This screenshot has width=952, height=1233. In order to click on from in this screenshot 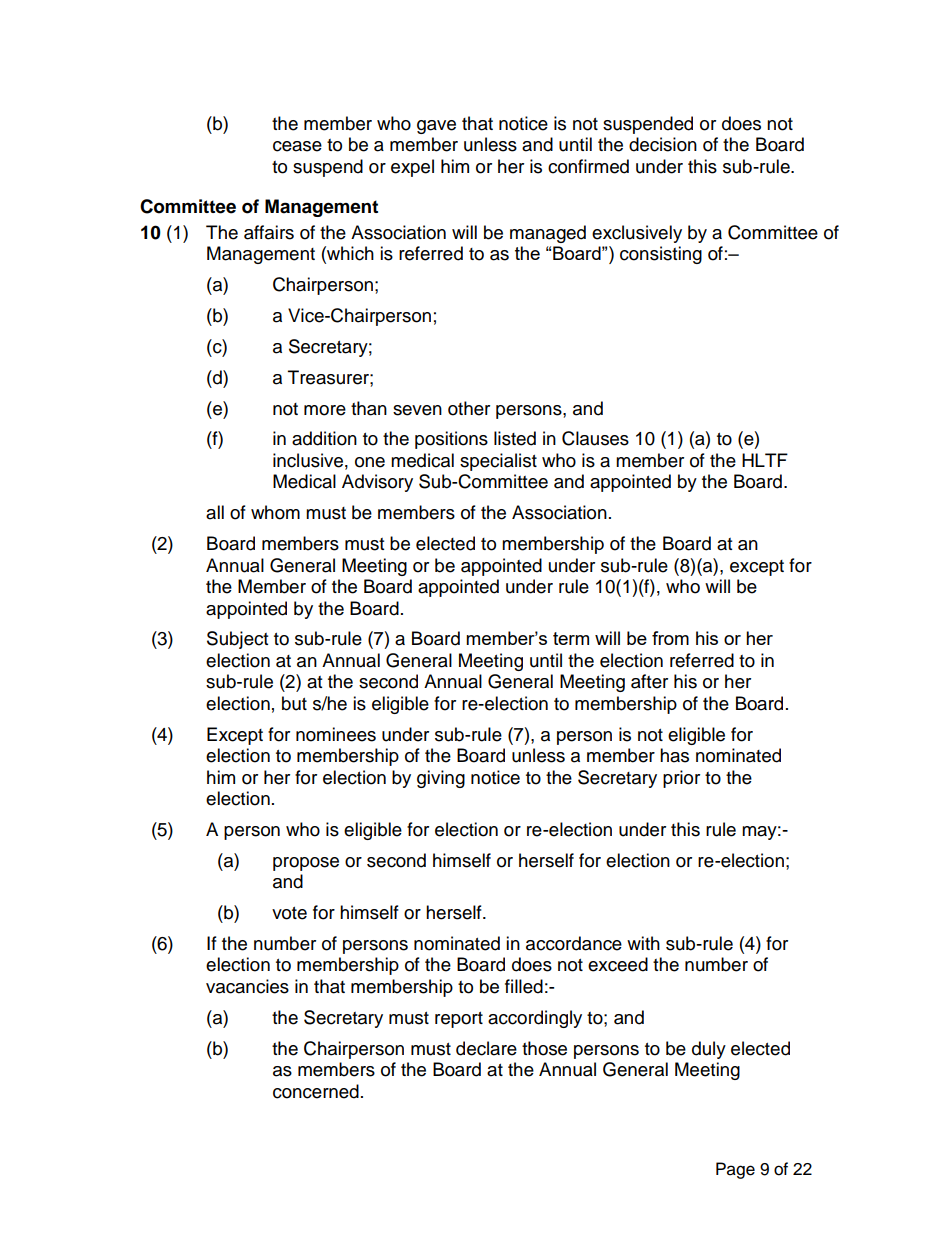, I will do `click(670, 638)`.
